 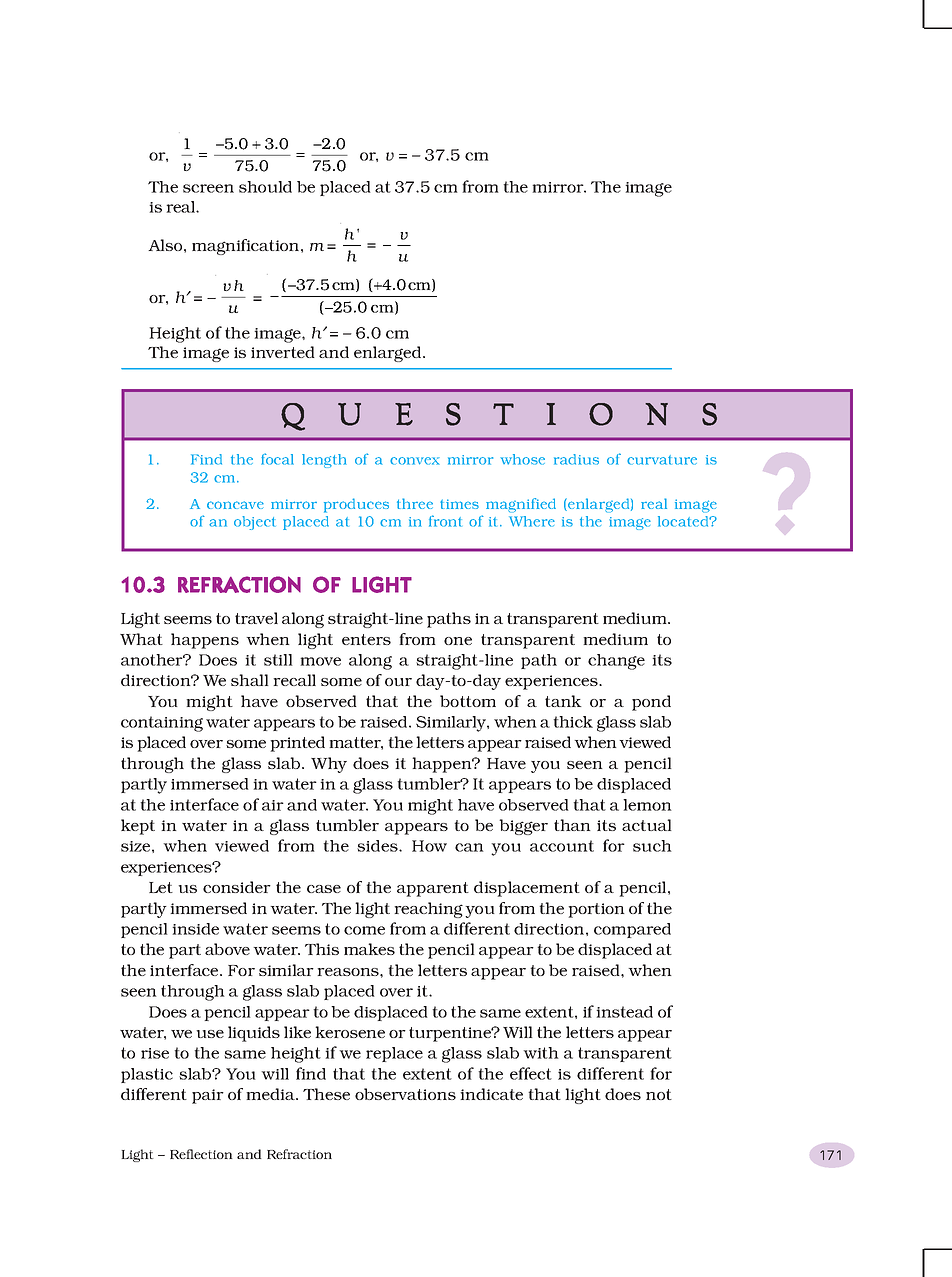 What do you see at coordinates (138, 827) in the screenshot?
I see `kept` at bounding box center [138, 827].
